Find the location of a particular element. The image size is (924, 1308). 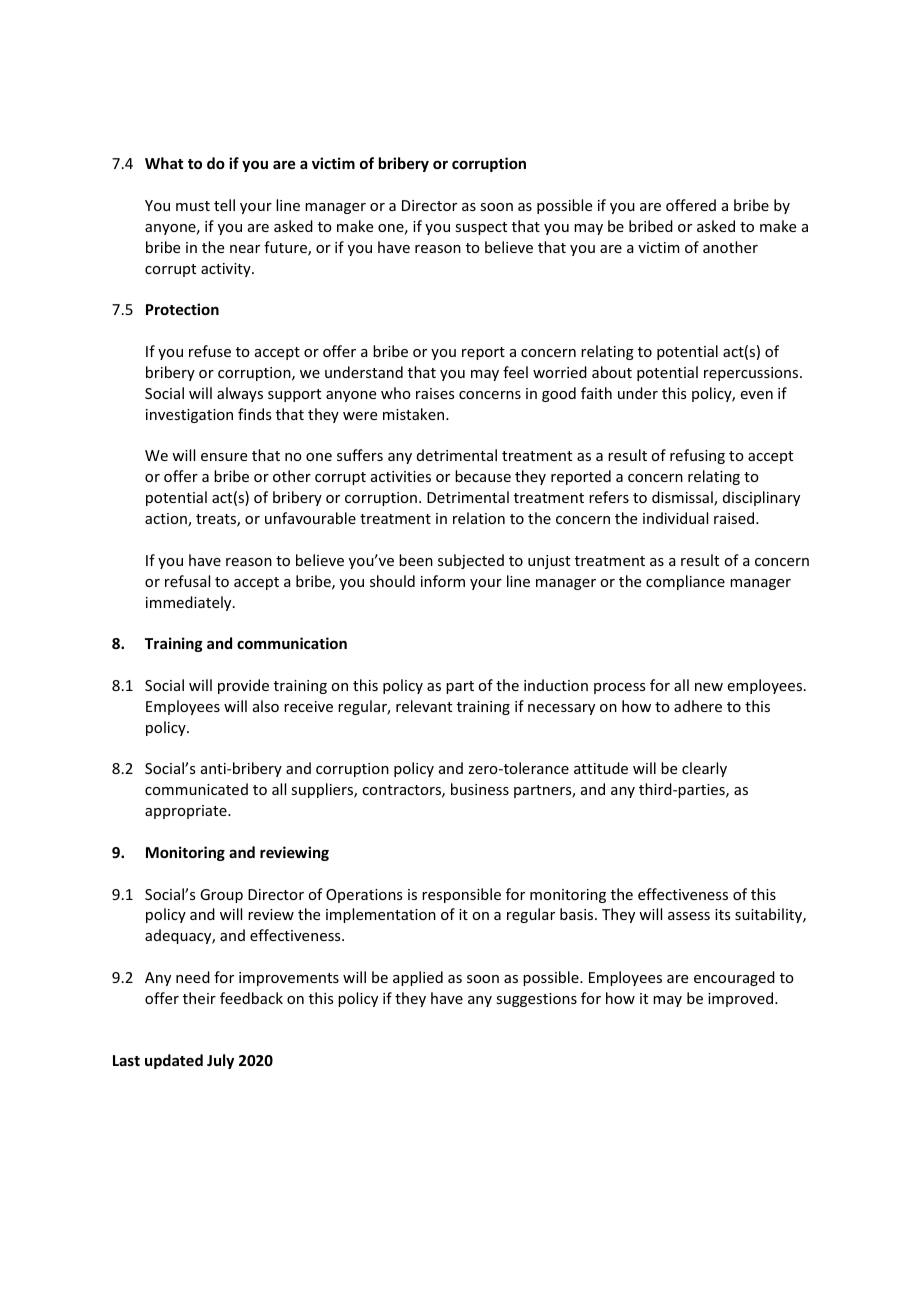

business is located at coordinates (480, 789).
